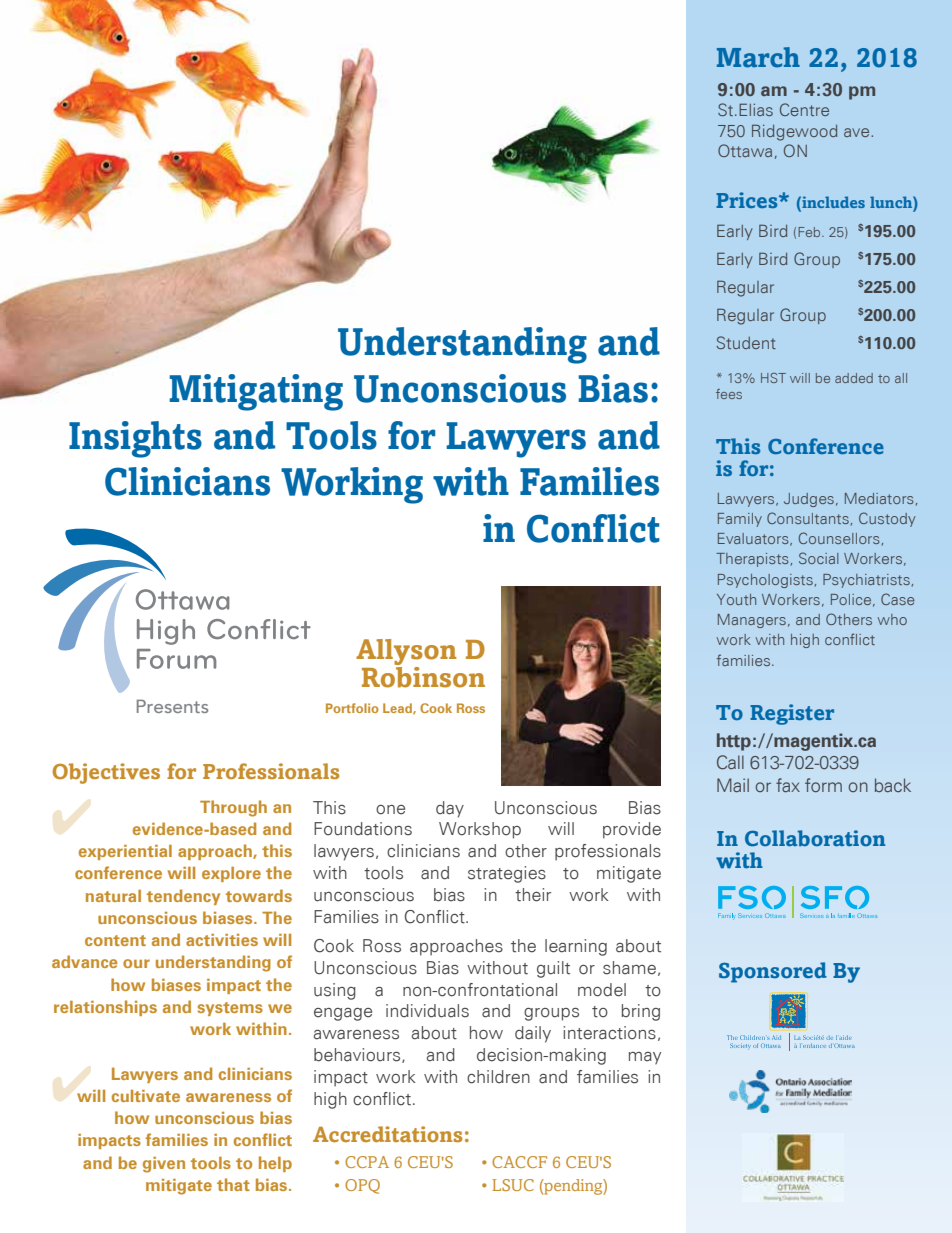 This screenshot has height=1233, width=952. What do you see at coordinates (729, 394) in the screenshot?
I see `fees` at bounding box center [729, 394].
